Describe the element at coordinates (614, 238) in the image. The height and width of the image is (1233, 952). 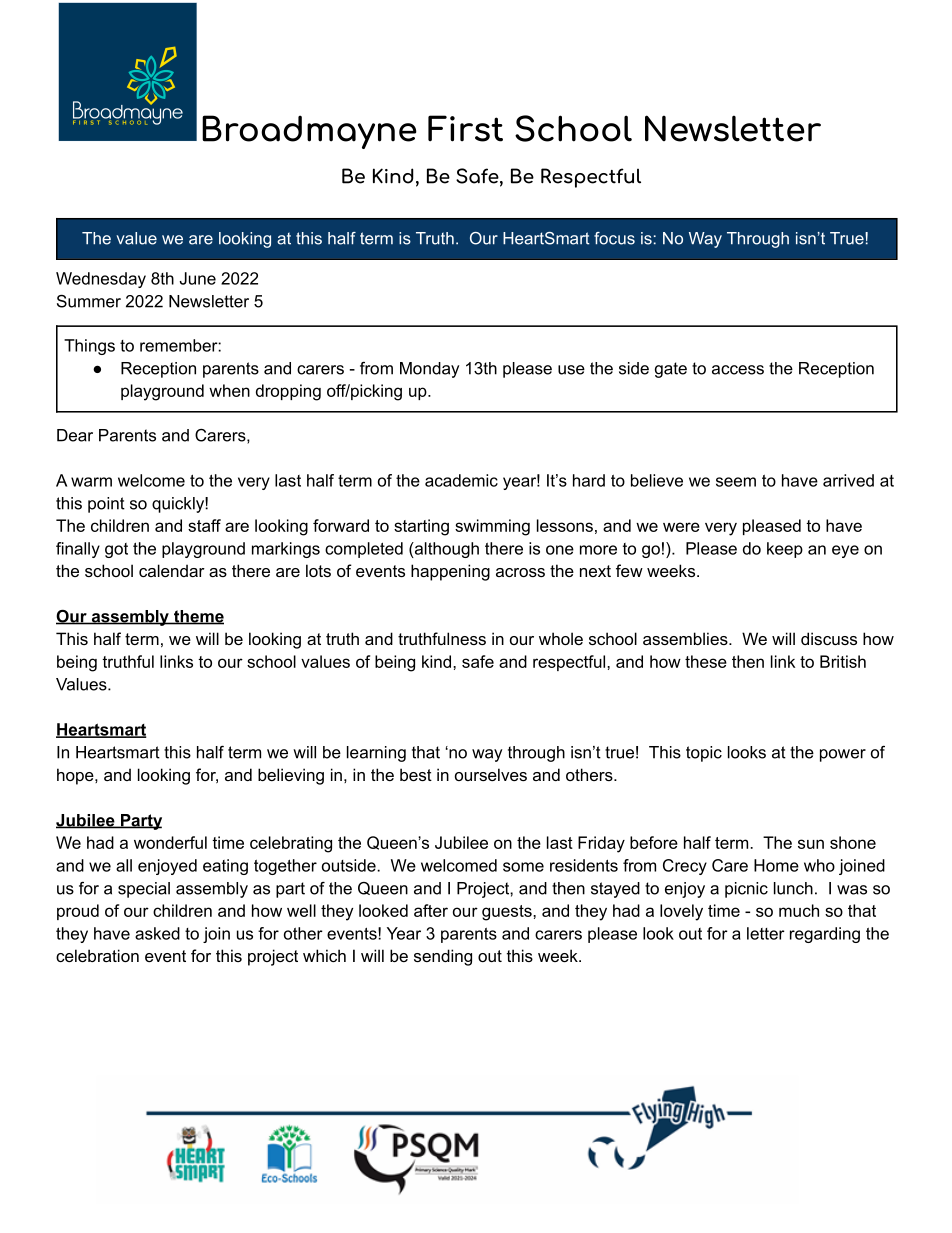
I see `focus` at that location.
